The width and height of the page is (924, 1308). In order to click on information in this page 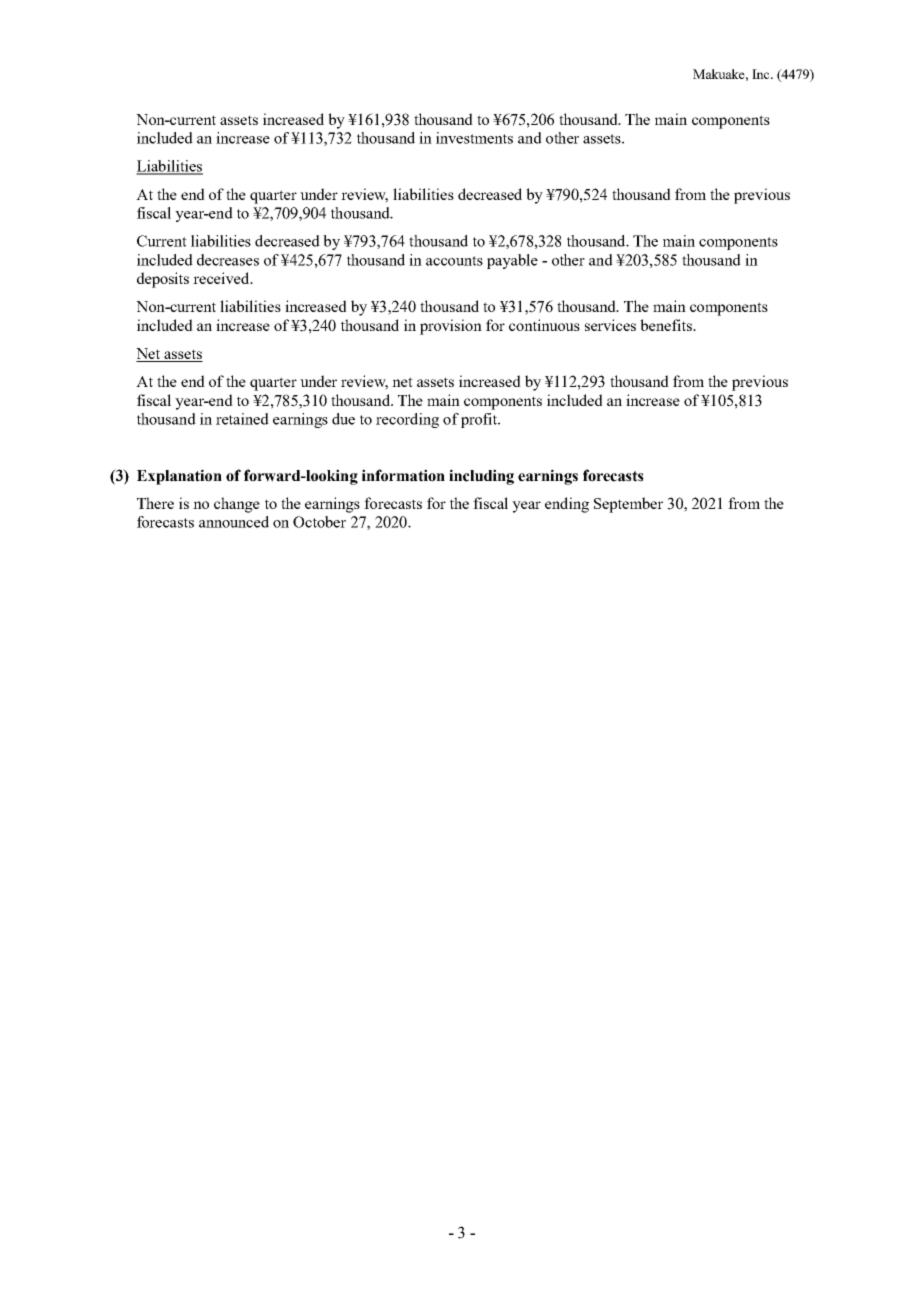, I will do `click(403, 475)`.
